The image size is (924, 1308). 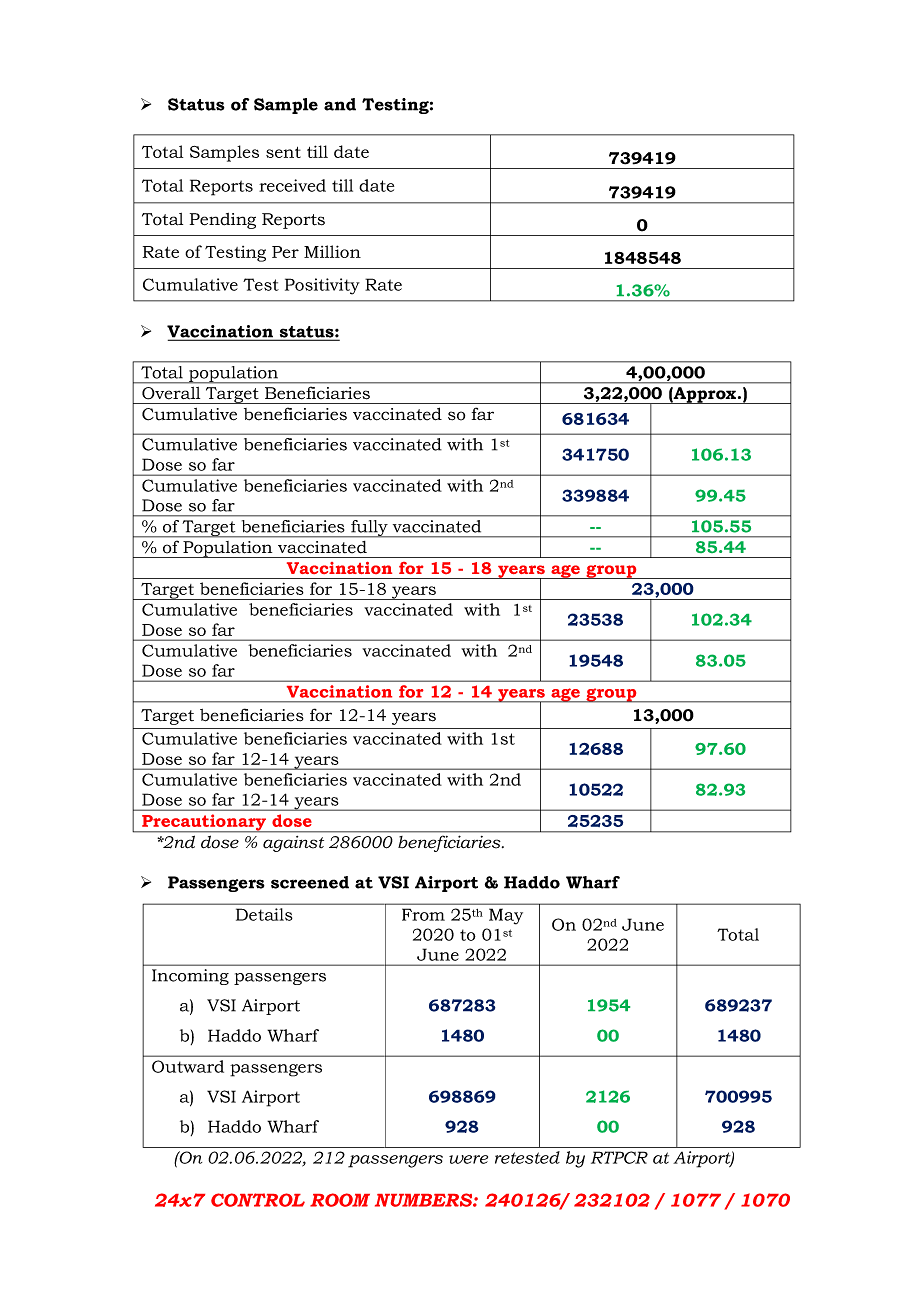 I want to click on ROOM, so click(x=340, y=1200).
